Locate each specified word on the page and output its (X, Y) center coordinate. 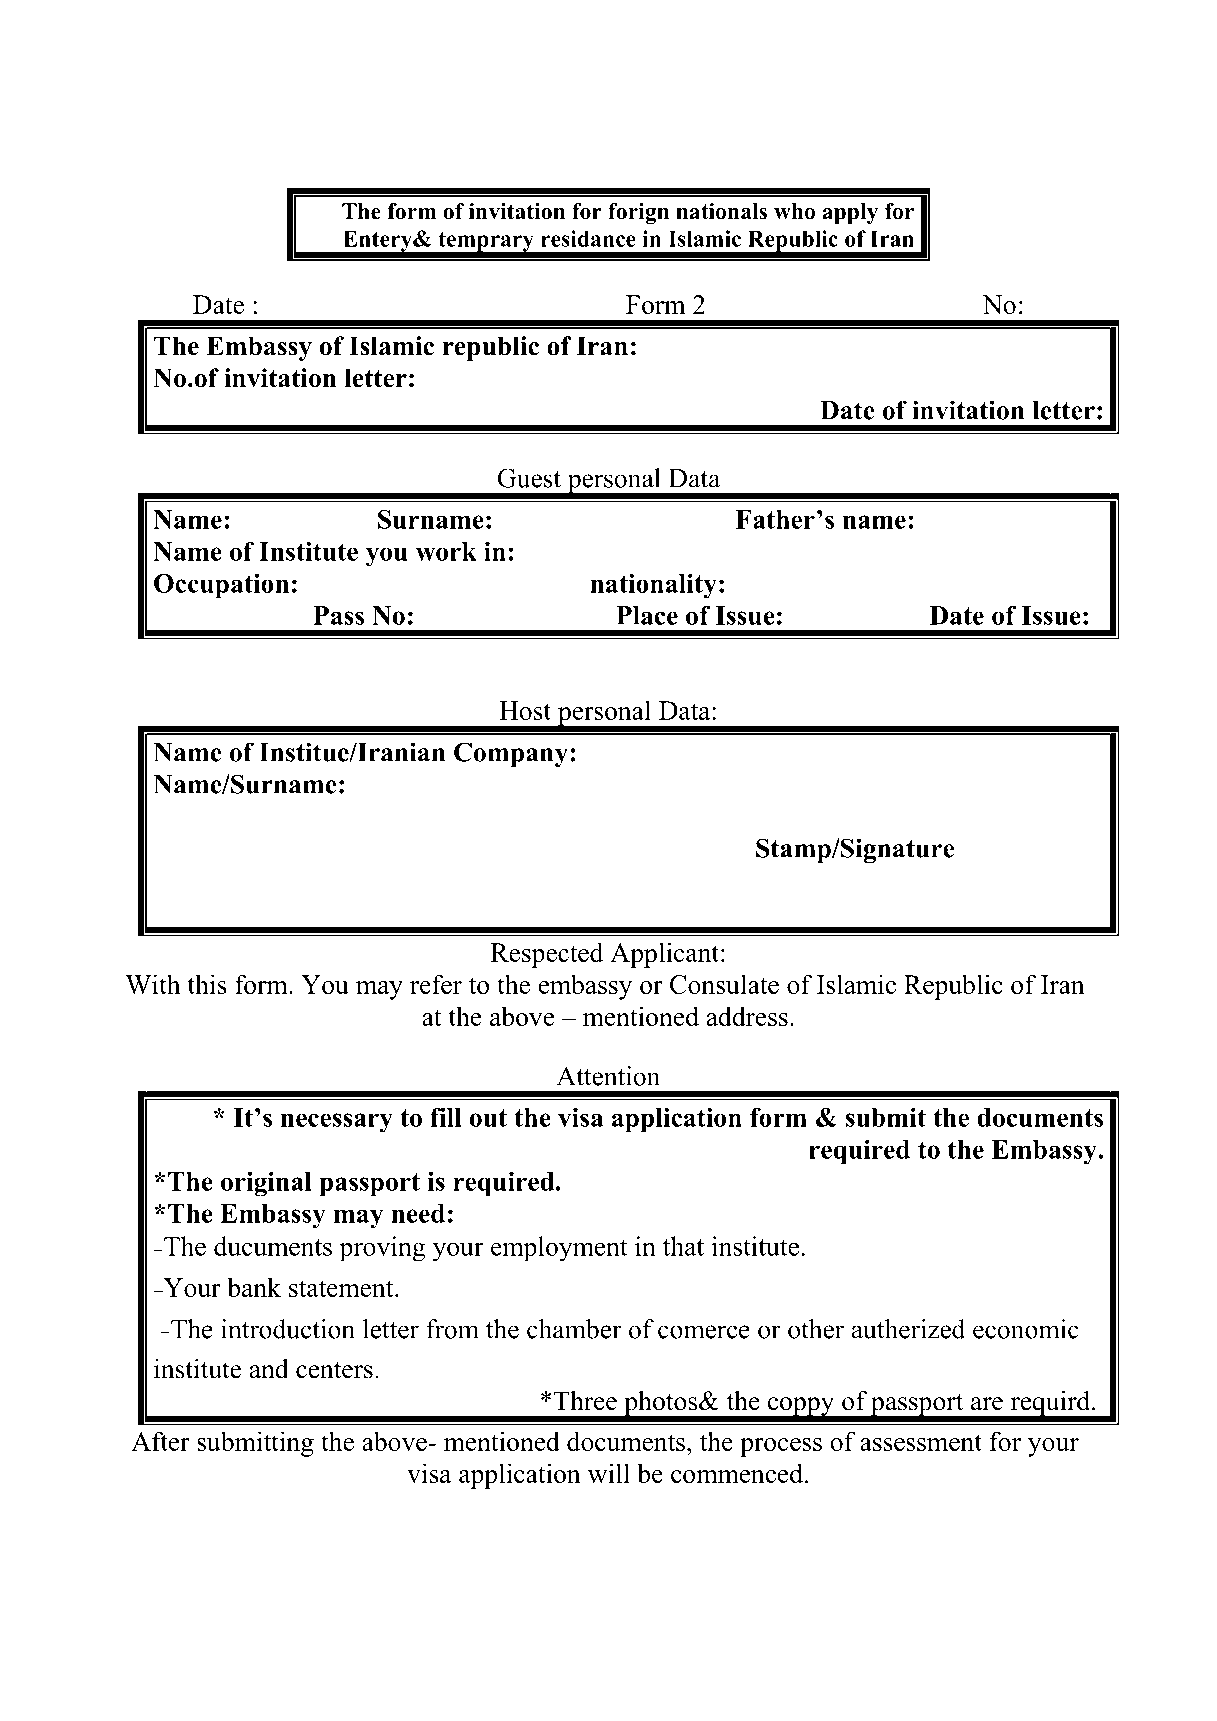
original (266, 1184)
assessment (921, 1442)
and (269, 1369)
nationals (721, 211)
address (747, 1016)
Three (585, 1401)
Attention (608, 1076)
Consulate (724, 984)
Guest (529, 478)
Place (647, 615)
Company (511, 754)
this (207, 984)
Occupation (221, 586)
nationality (653, 586)
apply (850, 213)
